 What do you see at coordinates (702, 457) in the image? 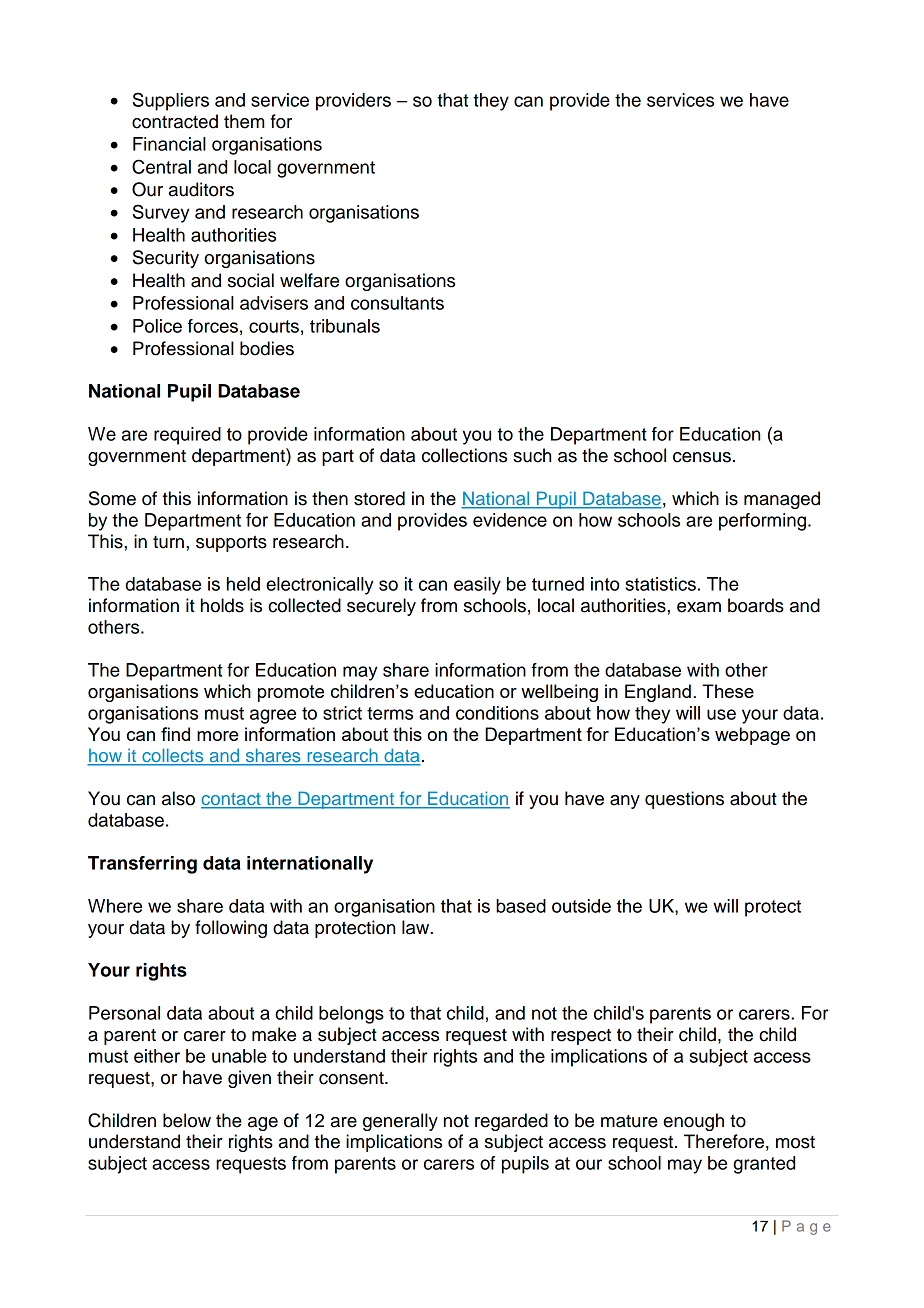
I see `census` at bounding box center [702, 457].
